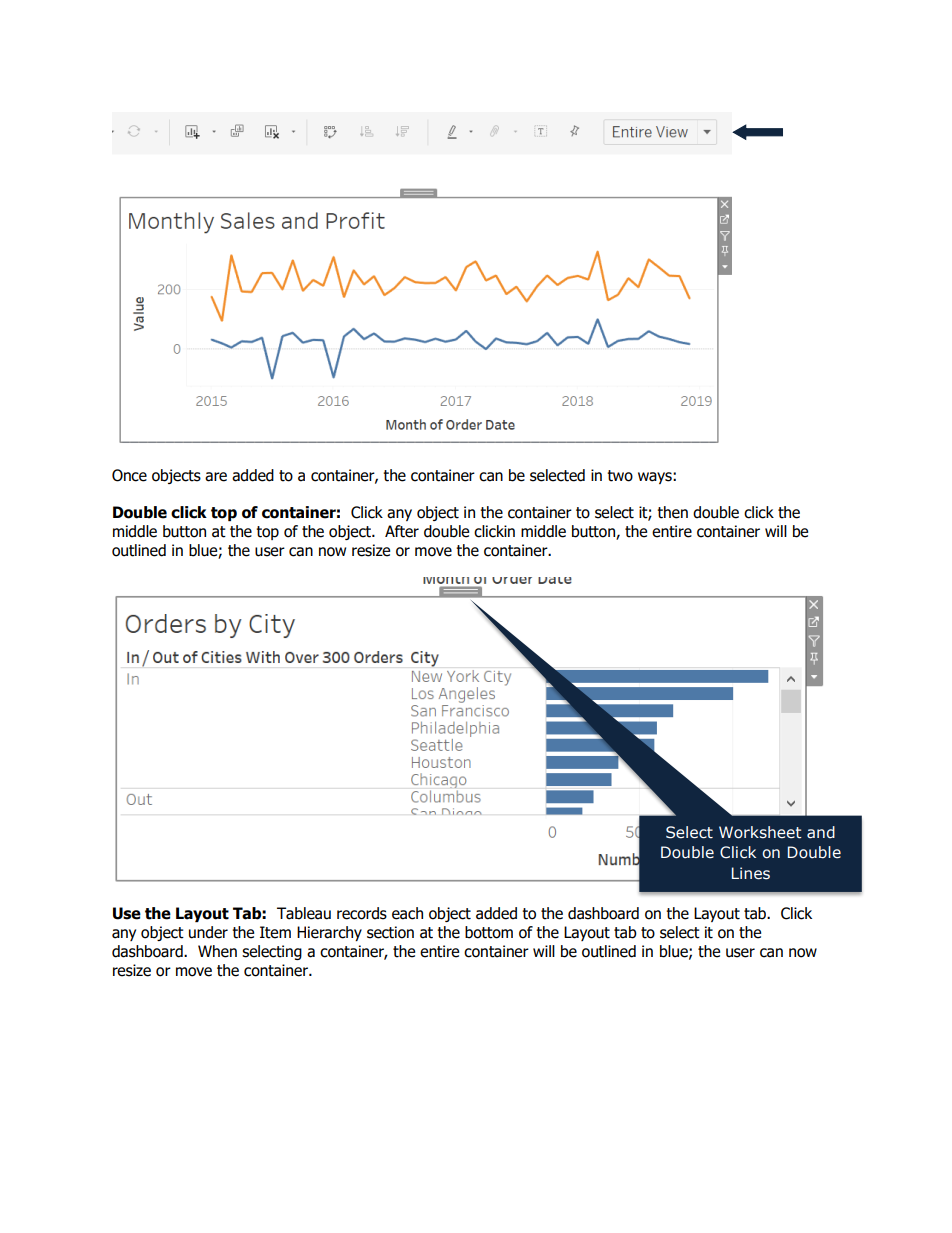 The image size is (952, 1233). Describe the element at coordinates (208, 932) in the document. I see `under` at that location.
